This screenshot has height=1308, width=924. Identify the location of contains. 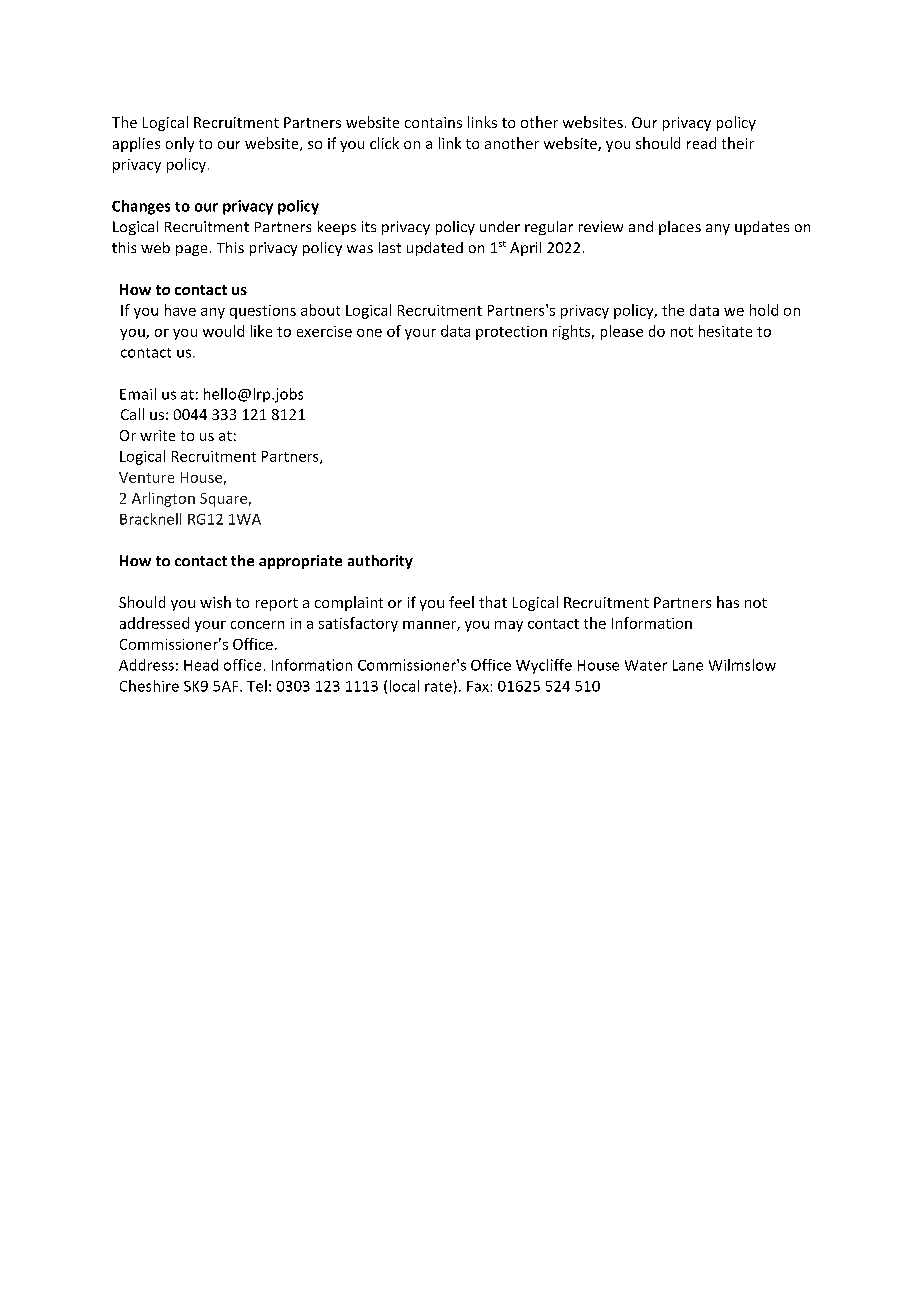
(433, 122).
